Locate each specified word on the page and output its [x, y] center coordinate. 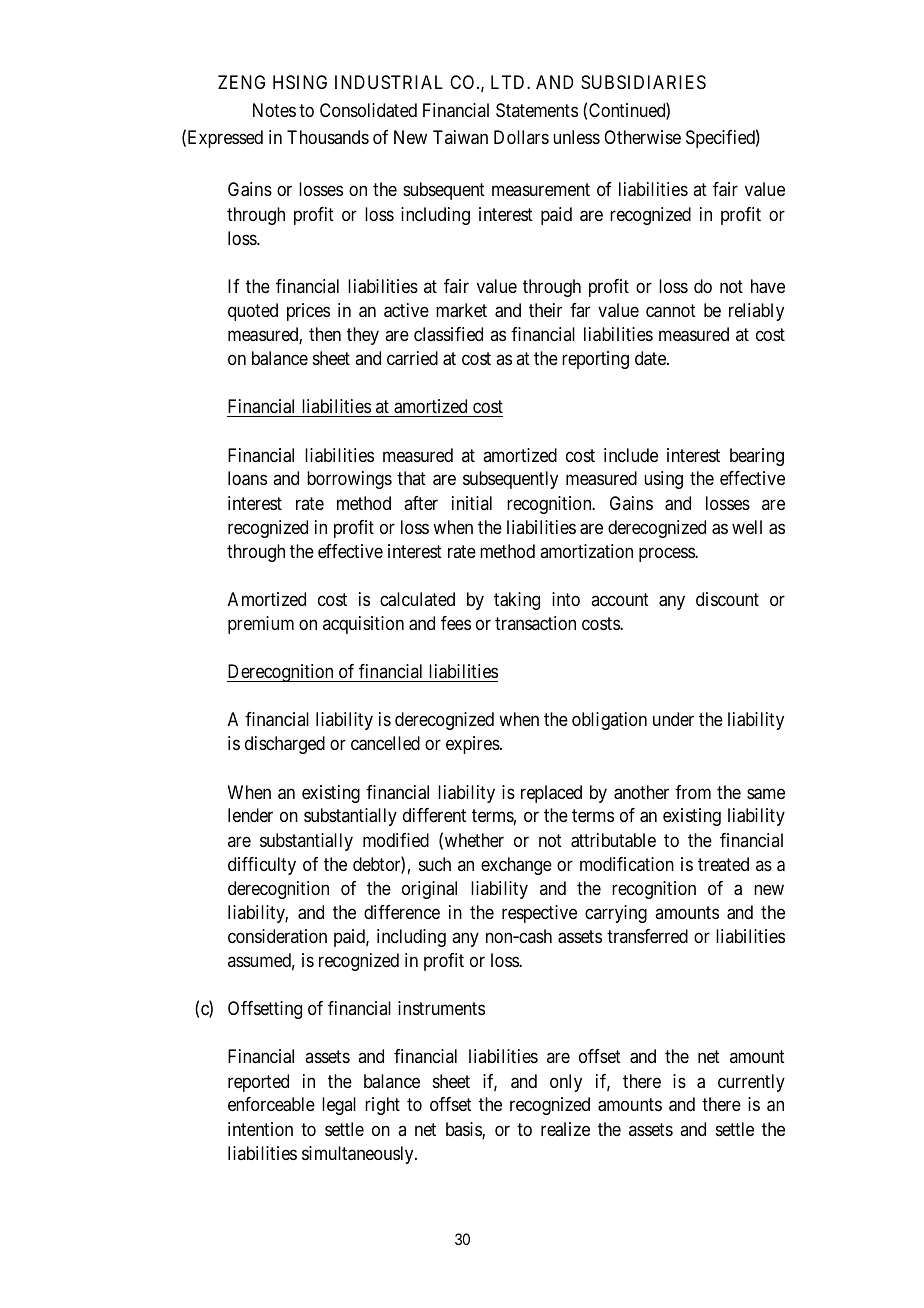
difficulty [262, 866]
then [325, 334]
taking [517, 601]
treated [723, 864]
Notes [274, 110]
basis [464, 1130]
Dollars [521, 137]
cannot [671, 311]
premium [261, 625]
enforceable [271, 1104]
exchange [516, 866]
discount [727, 599]
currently [751, 1083]
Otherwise [642, 137]
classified [448, 334]
